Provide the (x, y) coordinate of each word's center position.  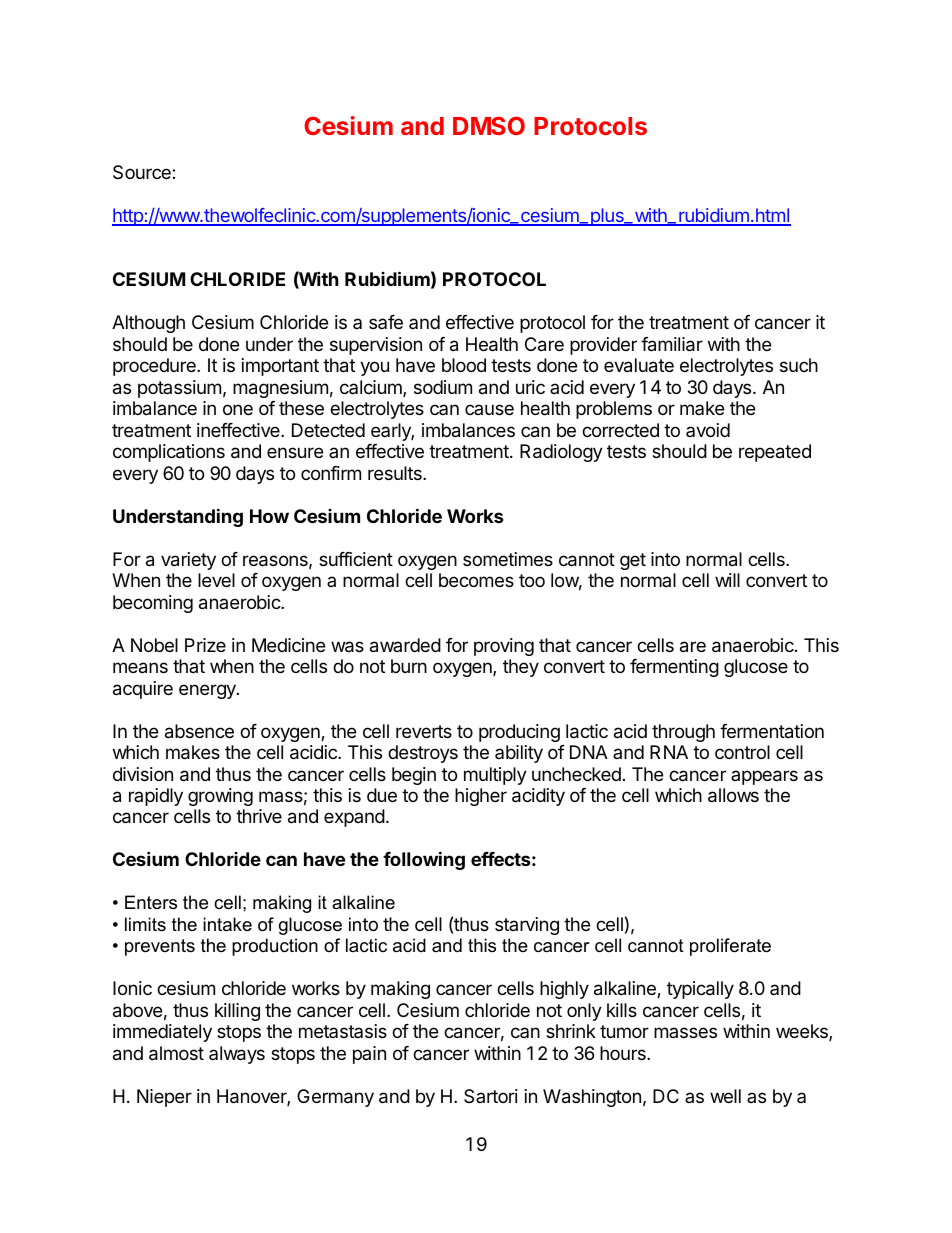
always (237, 1055)
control (742, 752)
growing (220, 797)
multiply (495, 776)
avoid (708, 430)
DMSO (489, 125)
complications (169, 453)
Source (143, 172)
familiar (672, 344)
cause (489, 409)
